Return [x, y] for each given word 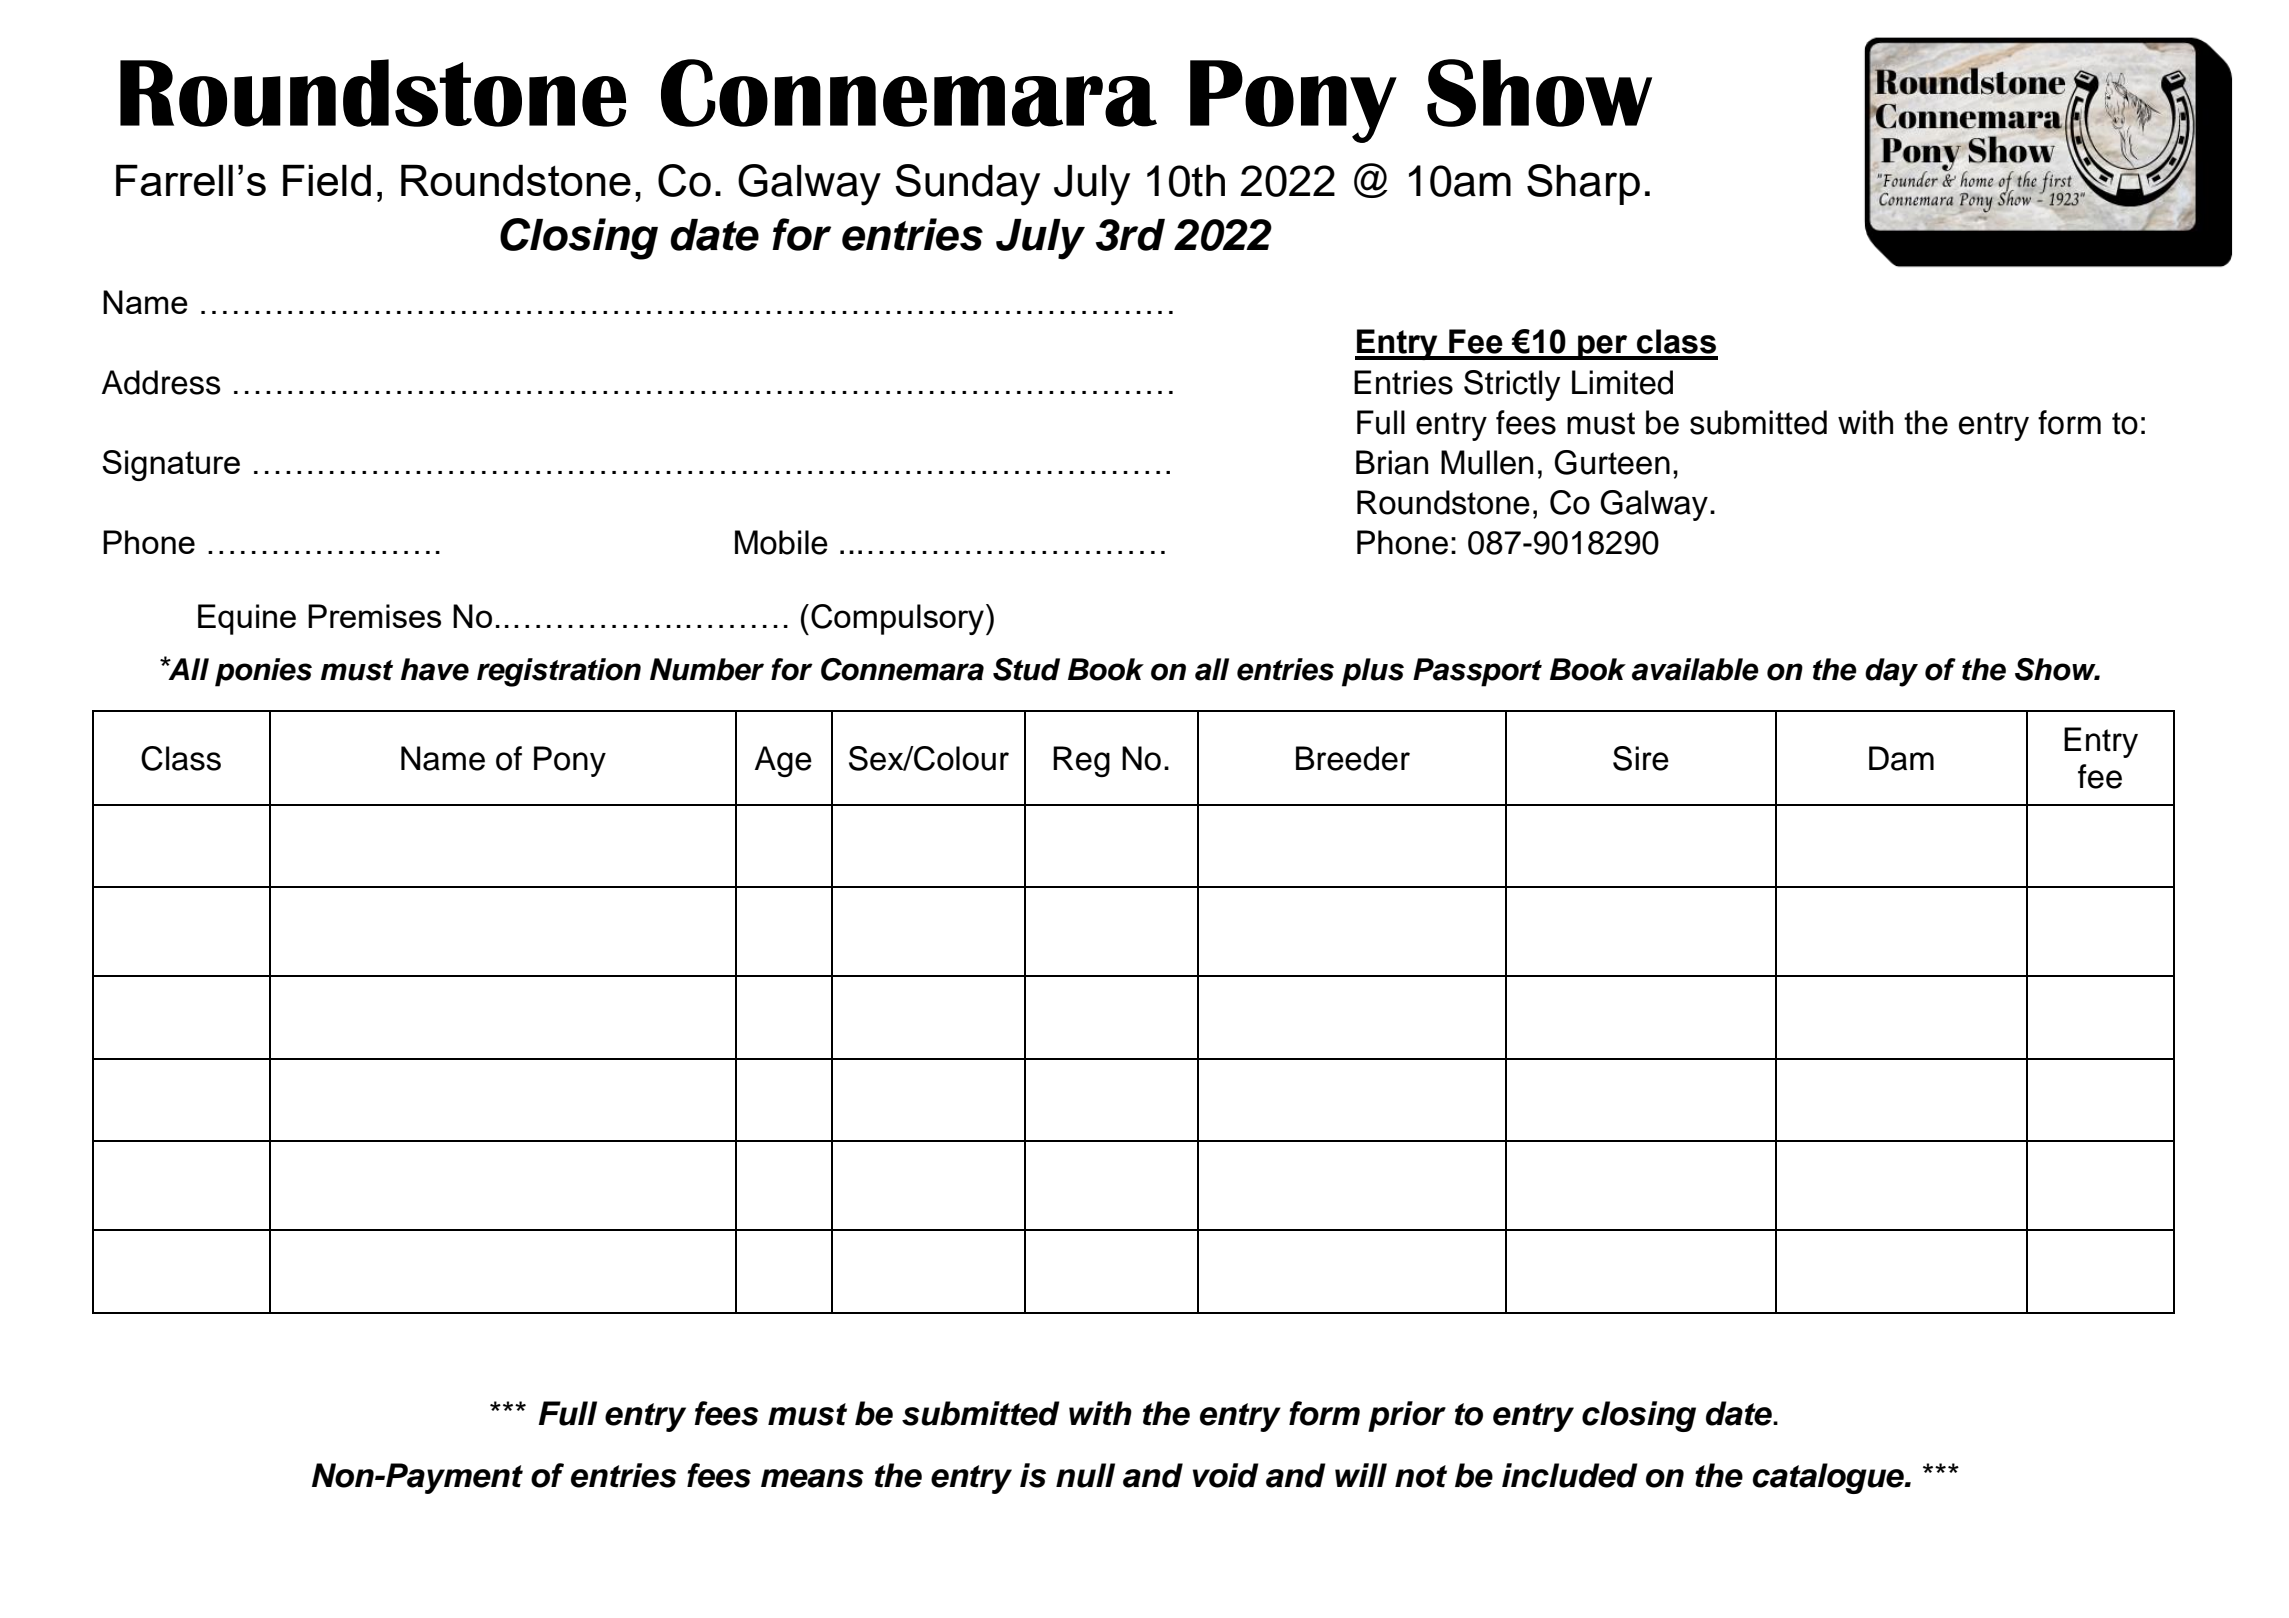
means [812, 1478]
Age [783, 761]
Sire [1641, 758]
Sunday [967, 185]
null [1085, 1475]
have [435, 669]
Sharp [1583, 184]
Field [327, 180]
